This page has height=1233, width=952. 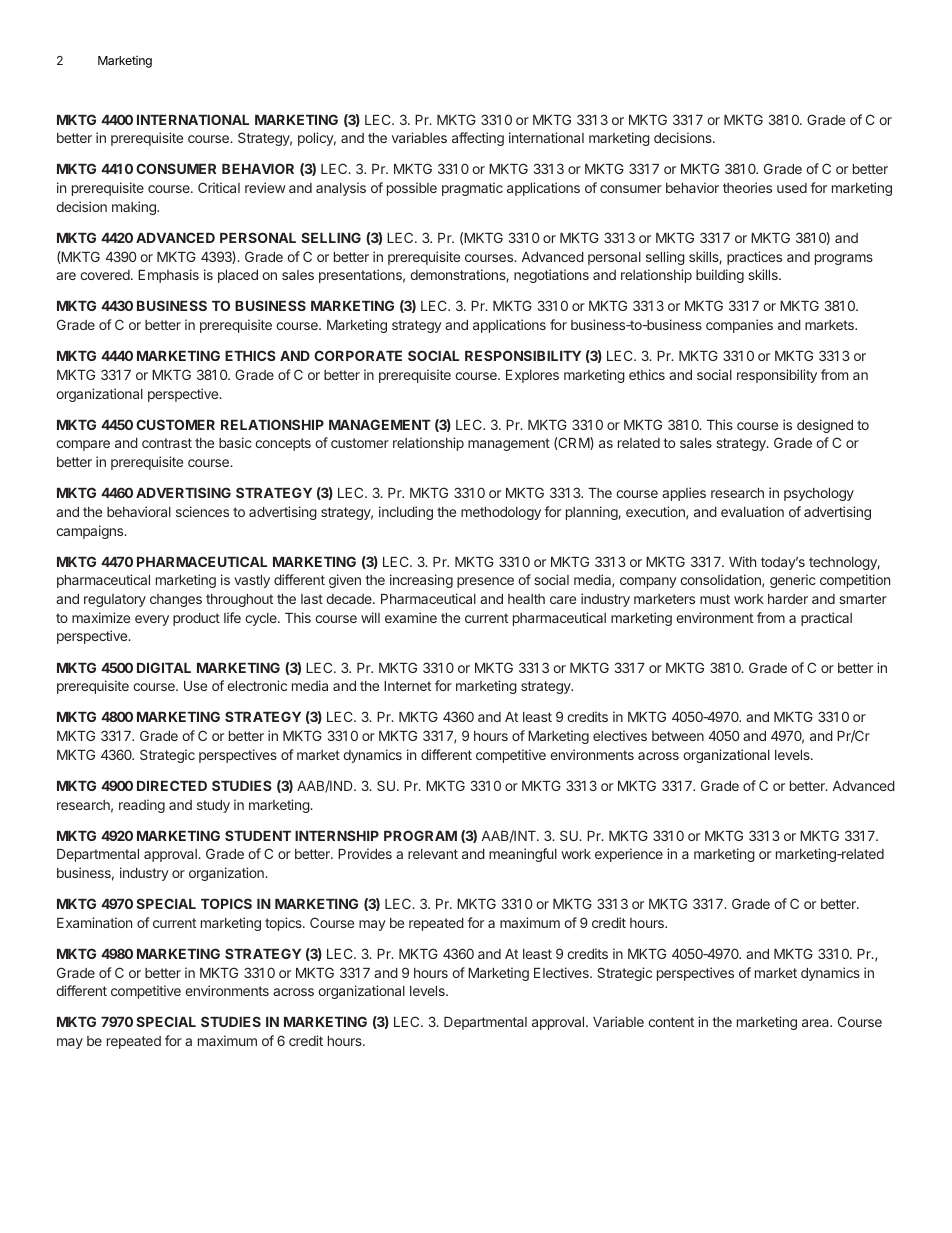 I want to click on Critical, so click(x=219, y=187).
